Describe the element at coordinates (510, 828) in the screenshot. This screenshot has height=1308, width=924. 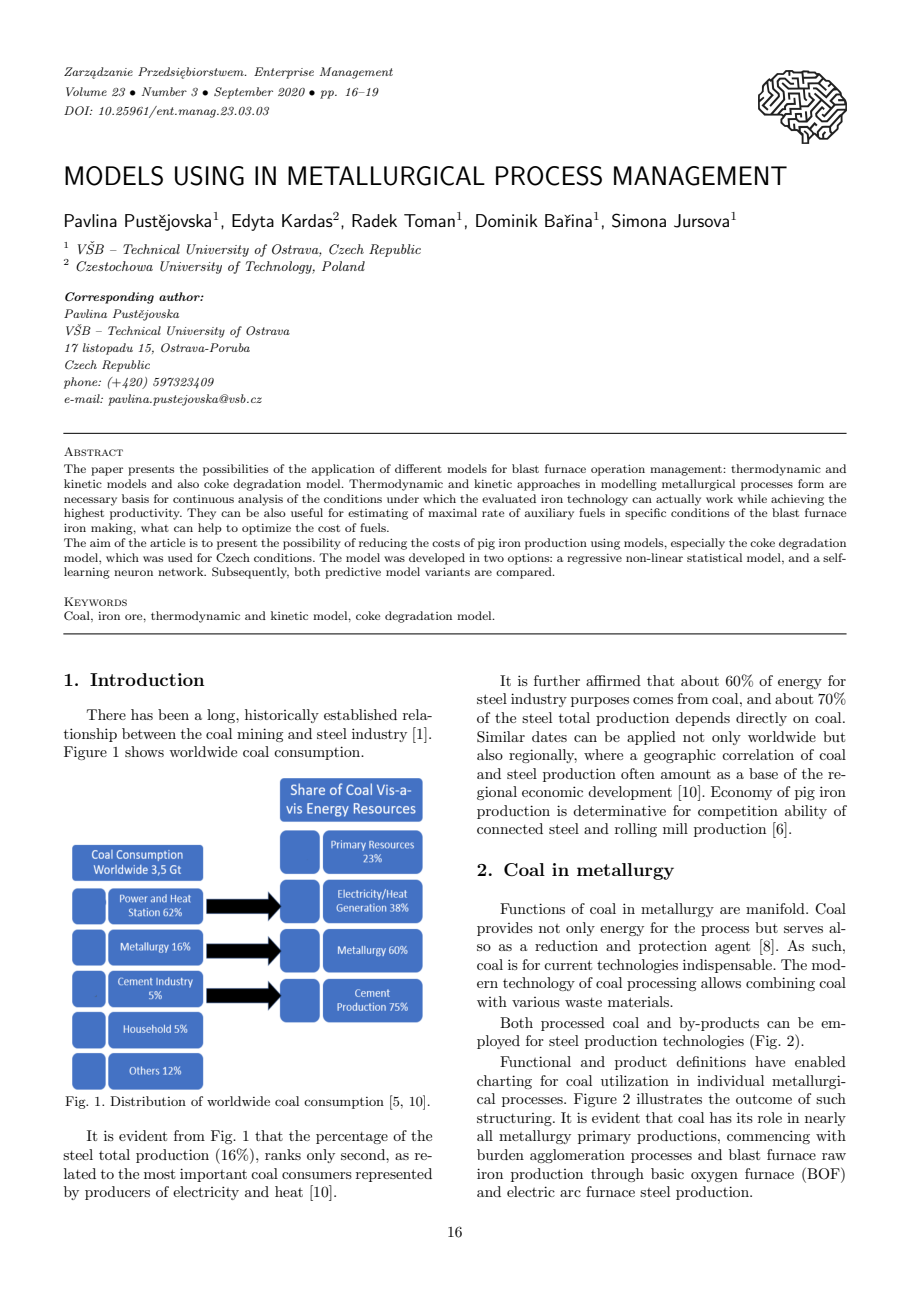
I see `connected` at that location.
